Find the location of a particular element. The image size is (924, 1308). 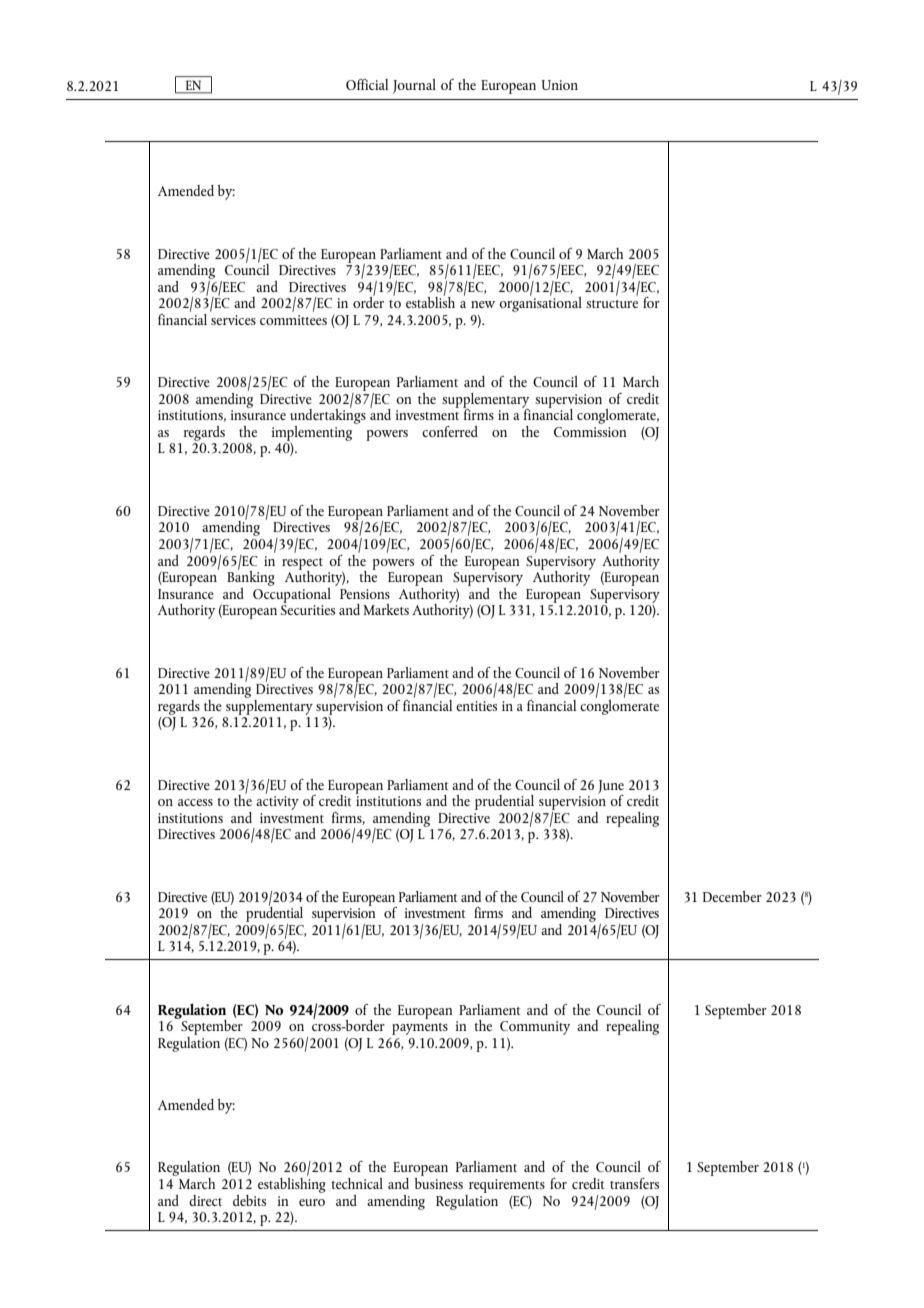

transfers is located at coordinates (634, 1183).
